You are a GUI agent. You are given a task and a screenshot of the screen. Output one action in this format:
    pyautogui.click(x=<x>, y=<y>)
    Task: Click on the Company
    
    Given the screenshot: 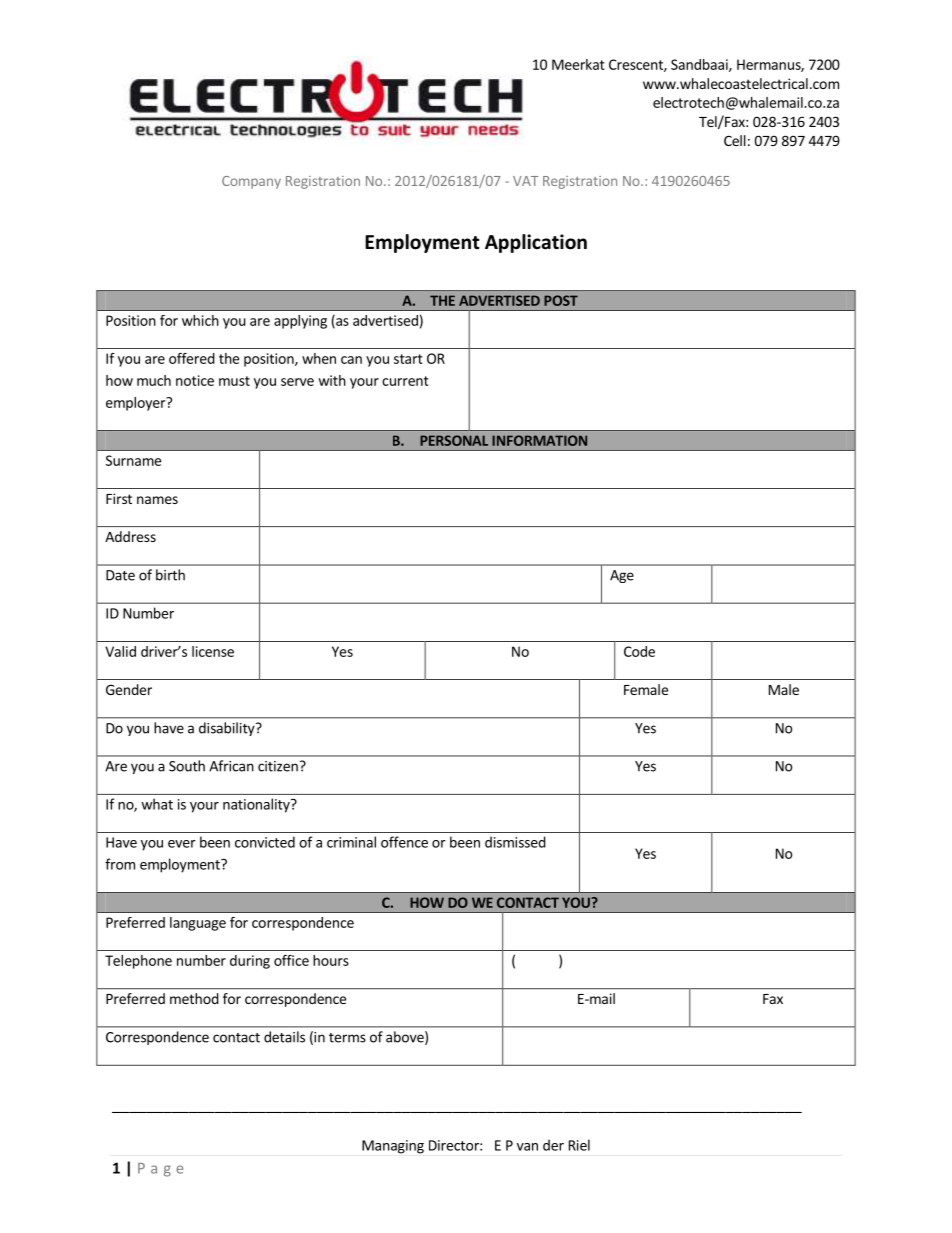 What is the action you would take?
    pyautogui.click(x=251, y=182)
